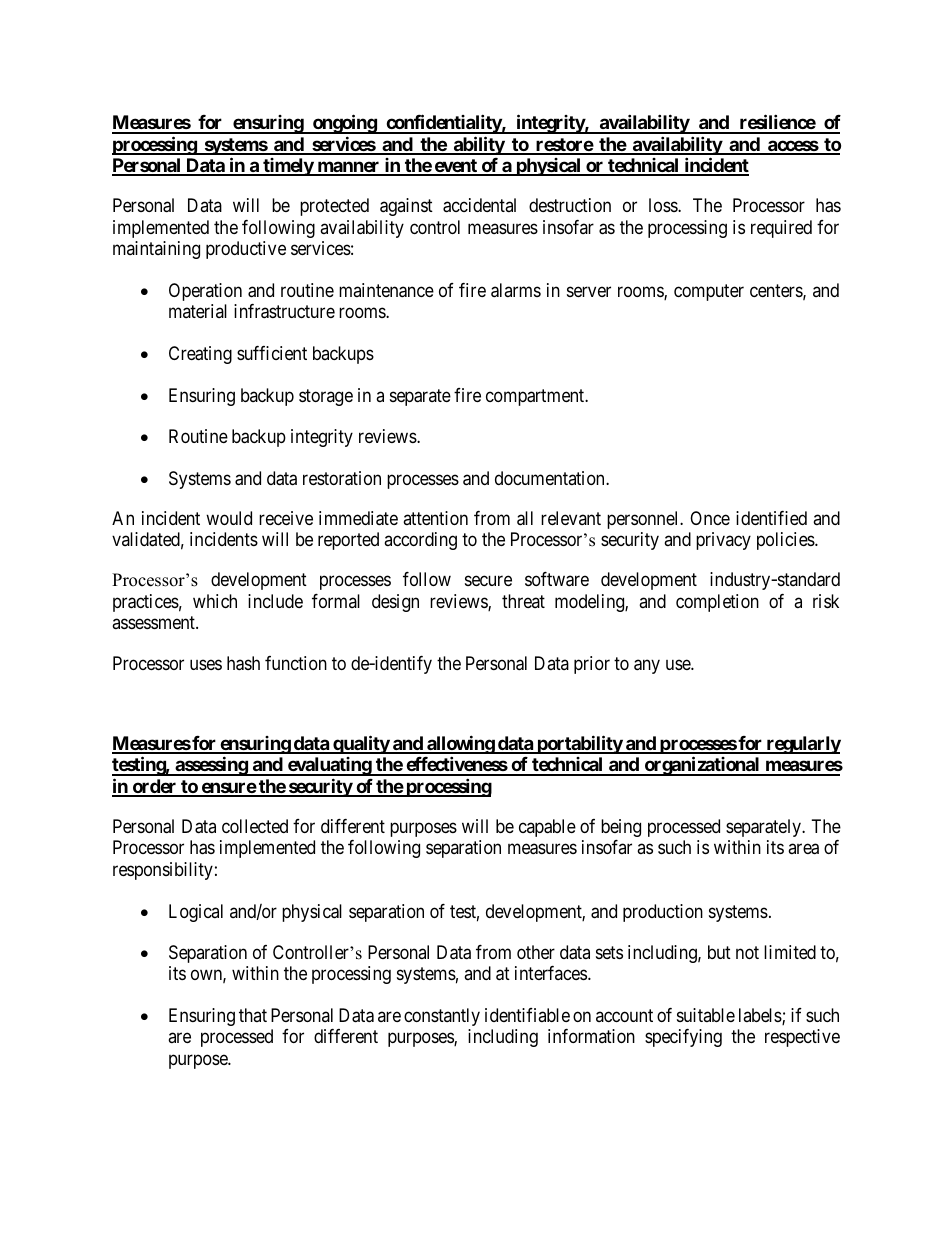  Describe the element at coordinates (664, 205) in the screenshot. I see `loss` at that location.
